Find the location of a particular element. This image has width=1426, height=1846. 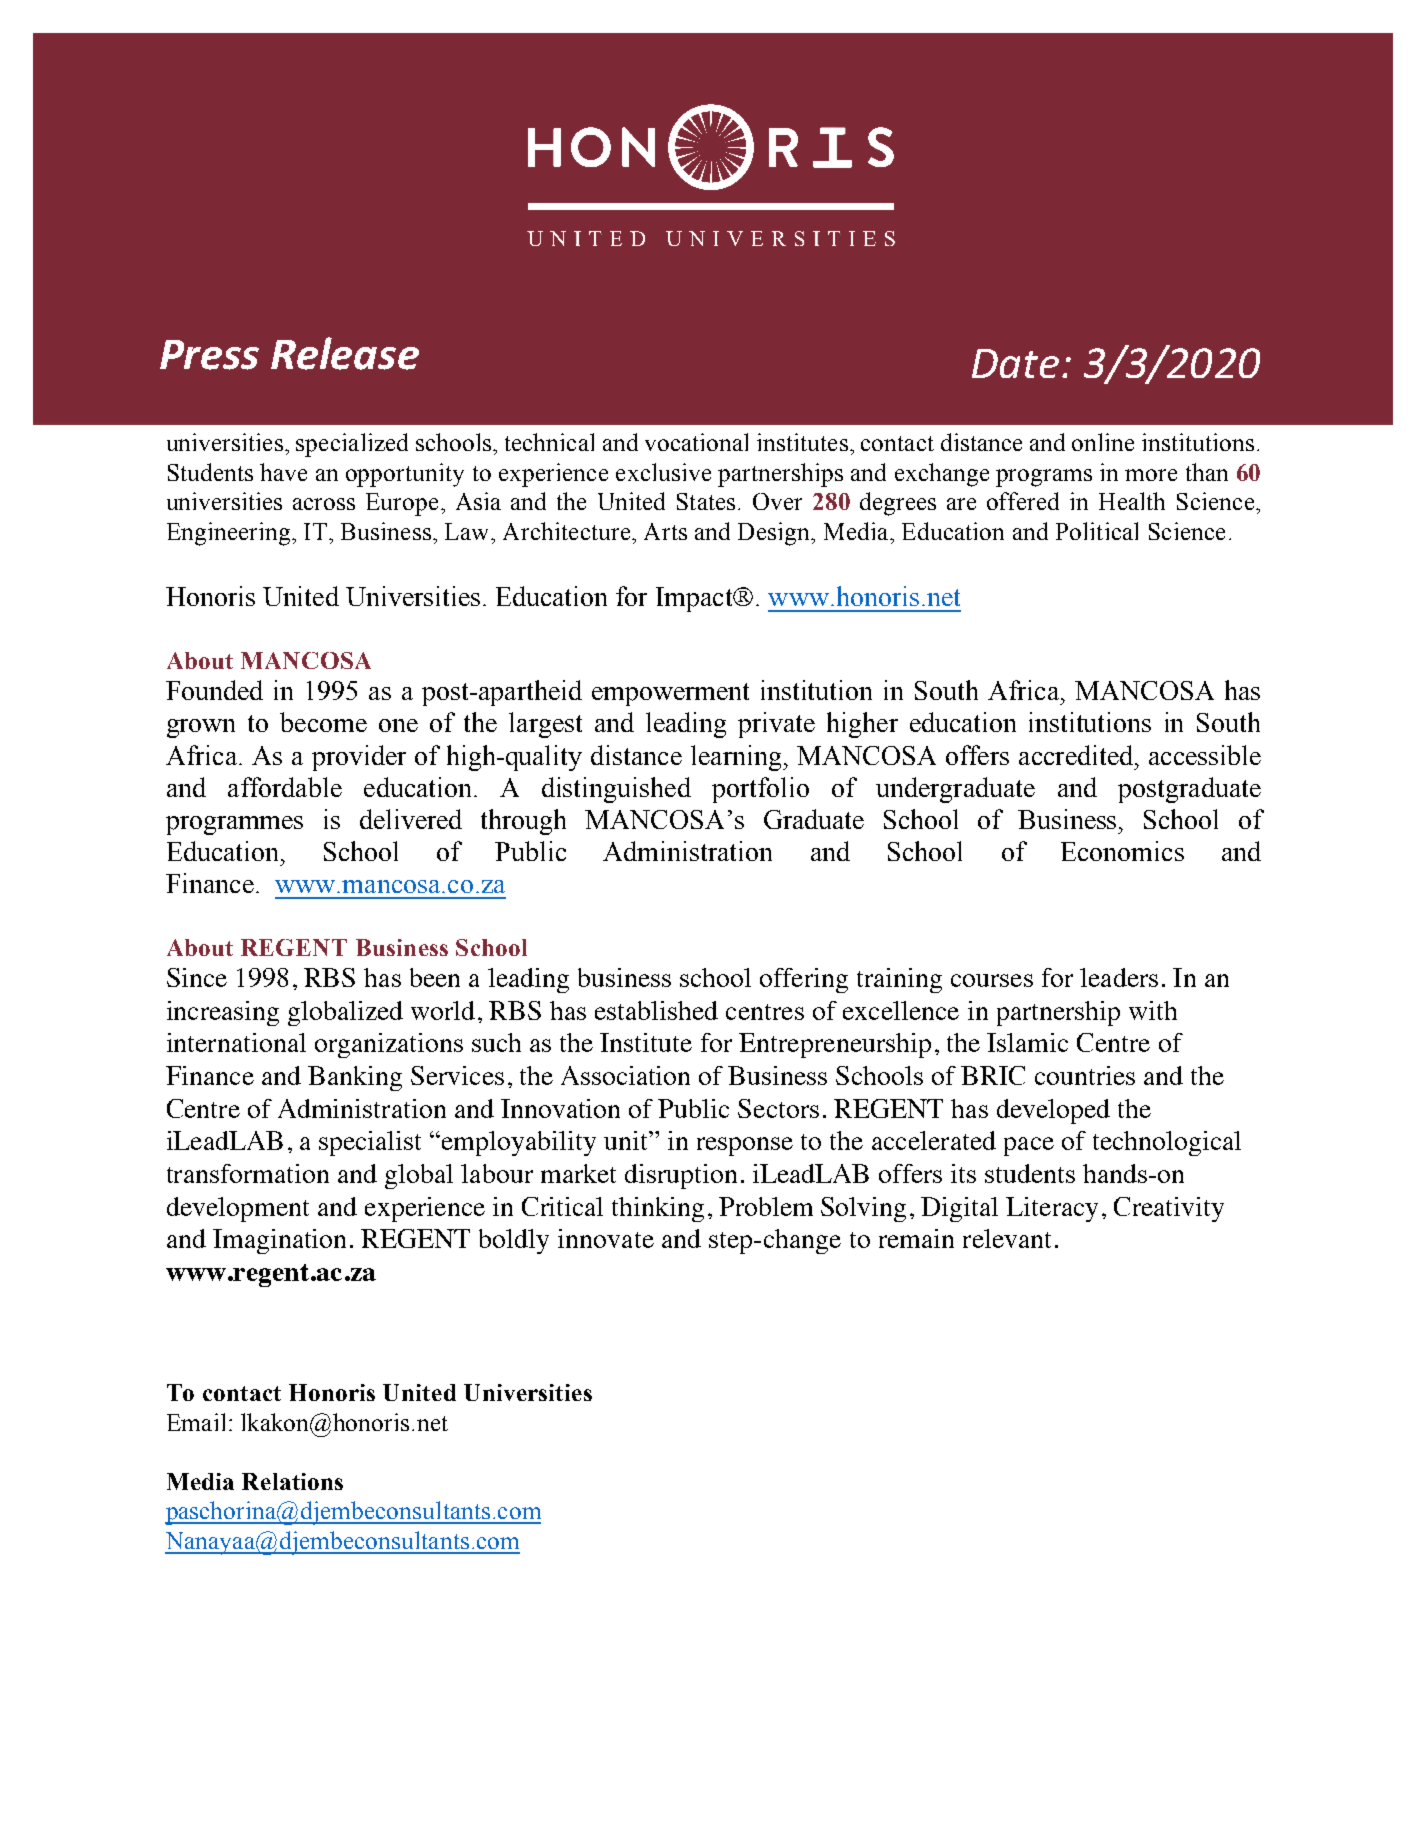

been is located at coordinates (435, 977).
